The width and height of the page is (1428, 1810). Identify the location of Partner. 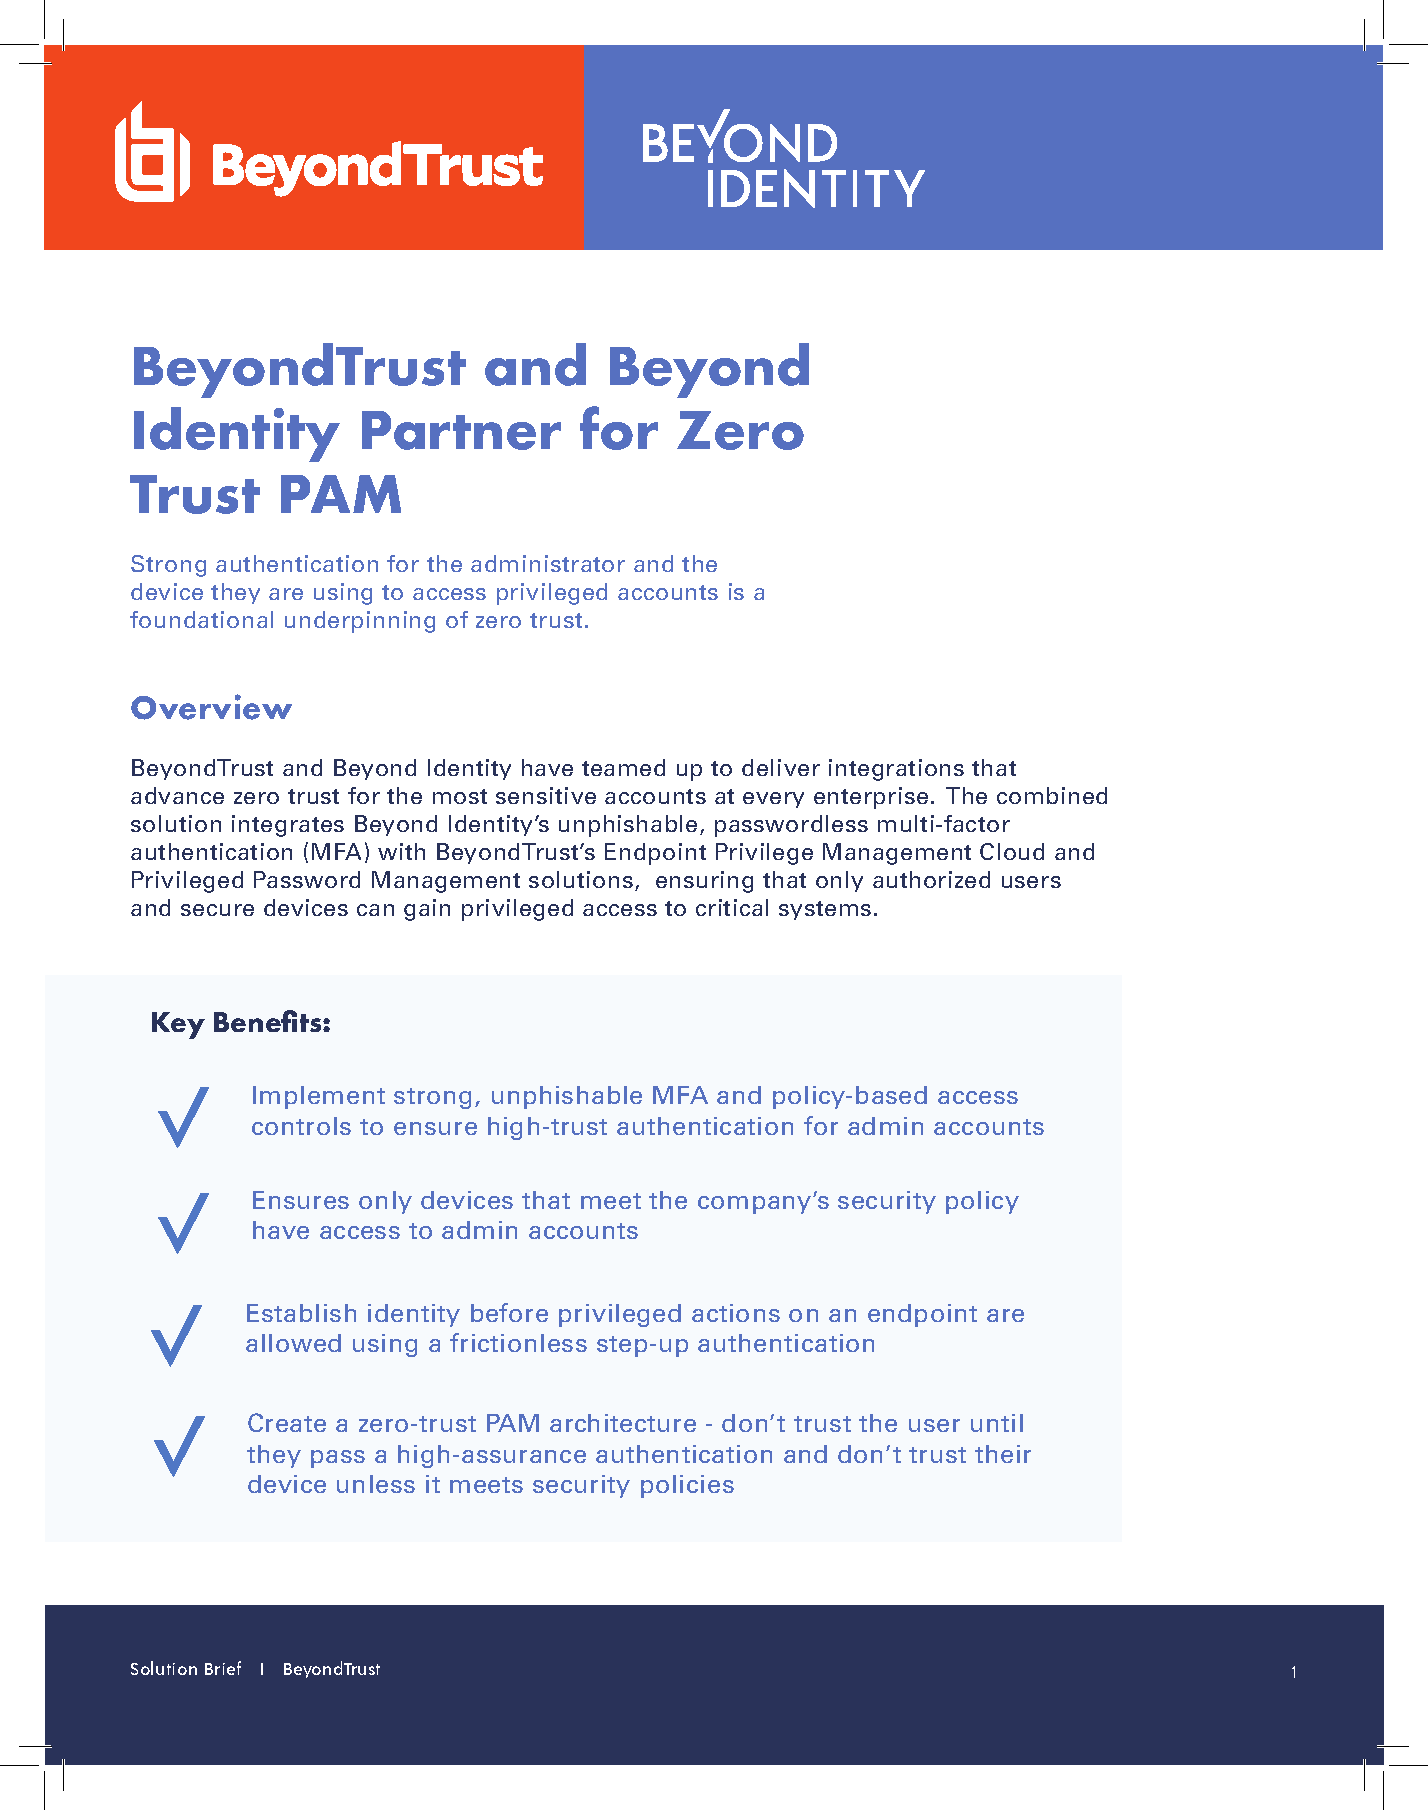
(461, 430).
